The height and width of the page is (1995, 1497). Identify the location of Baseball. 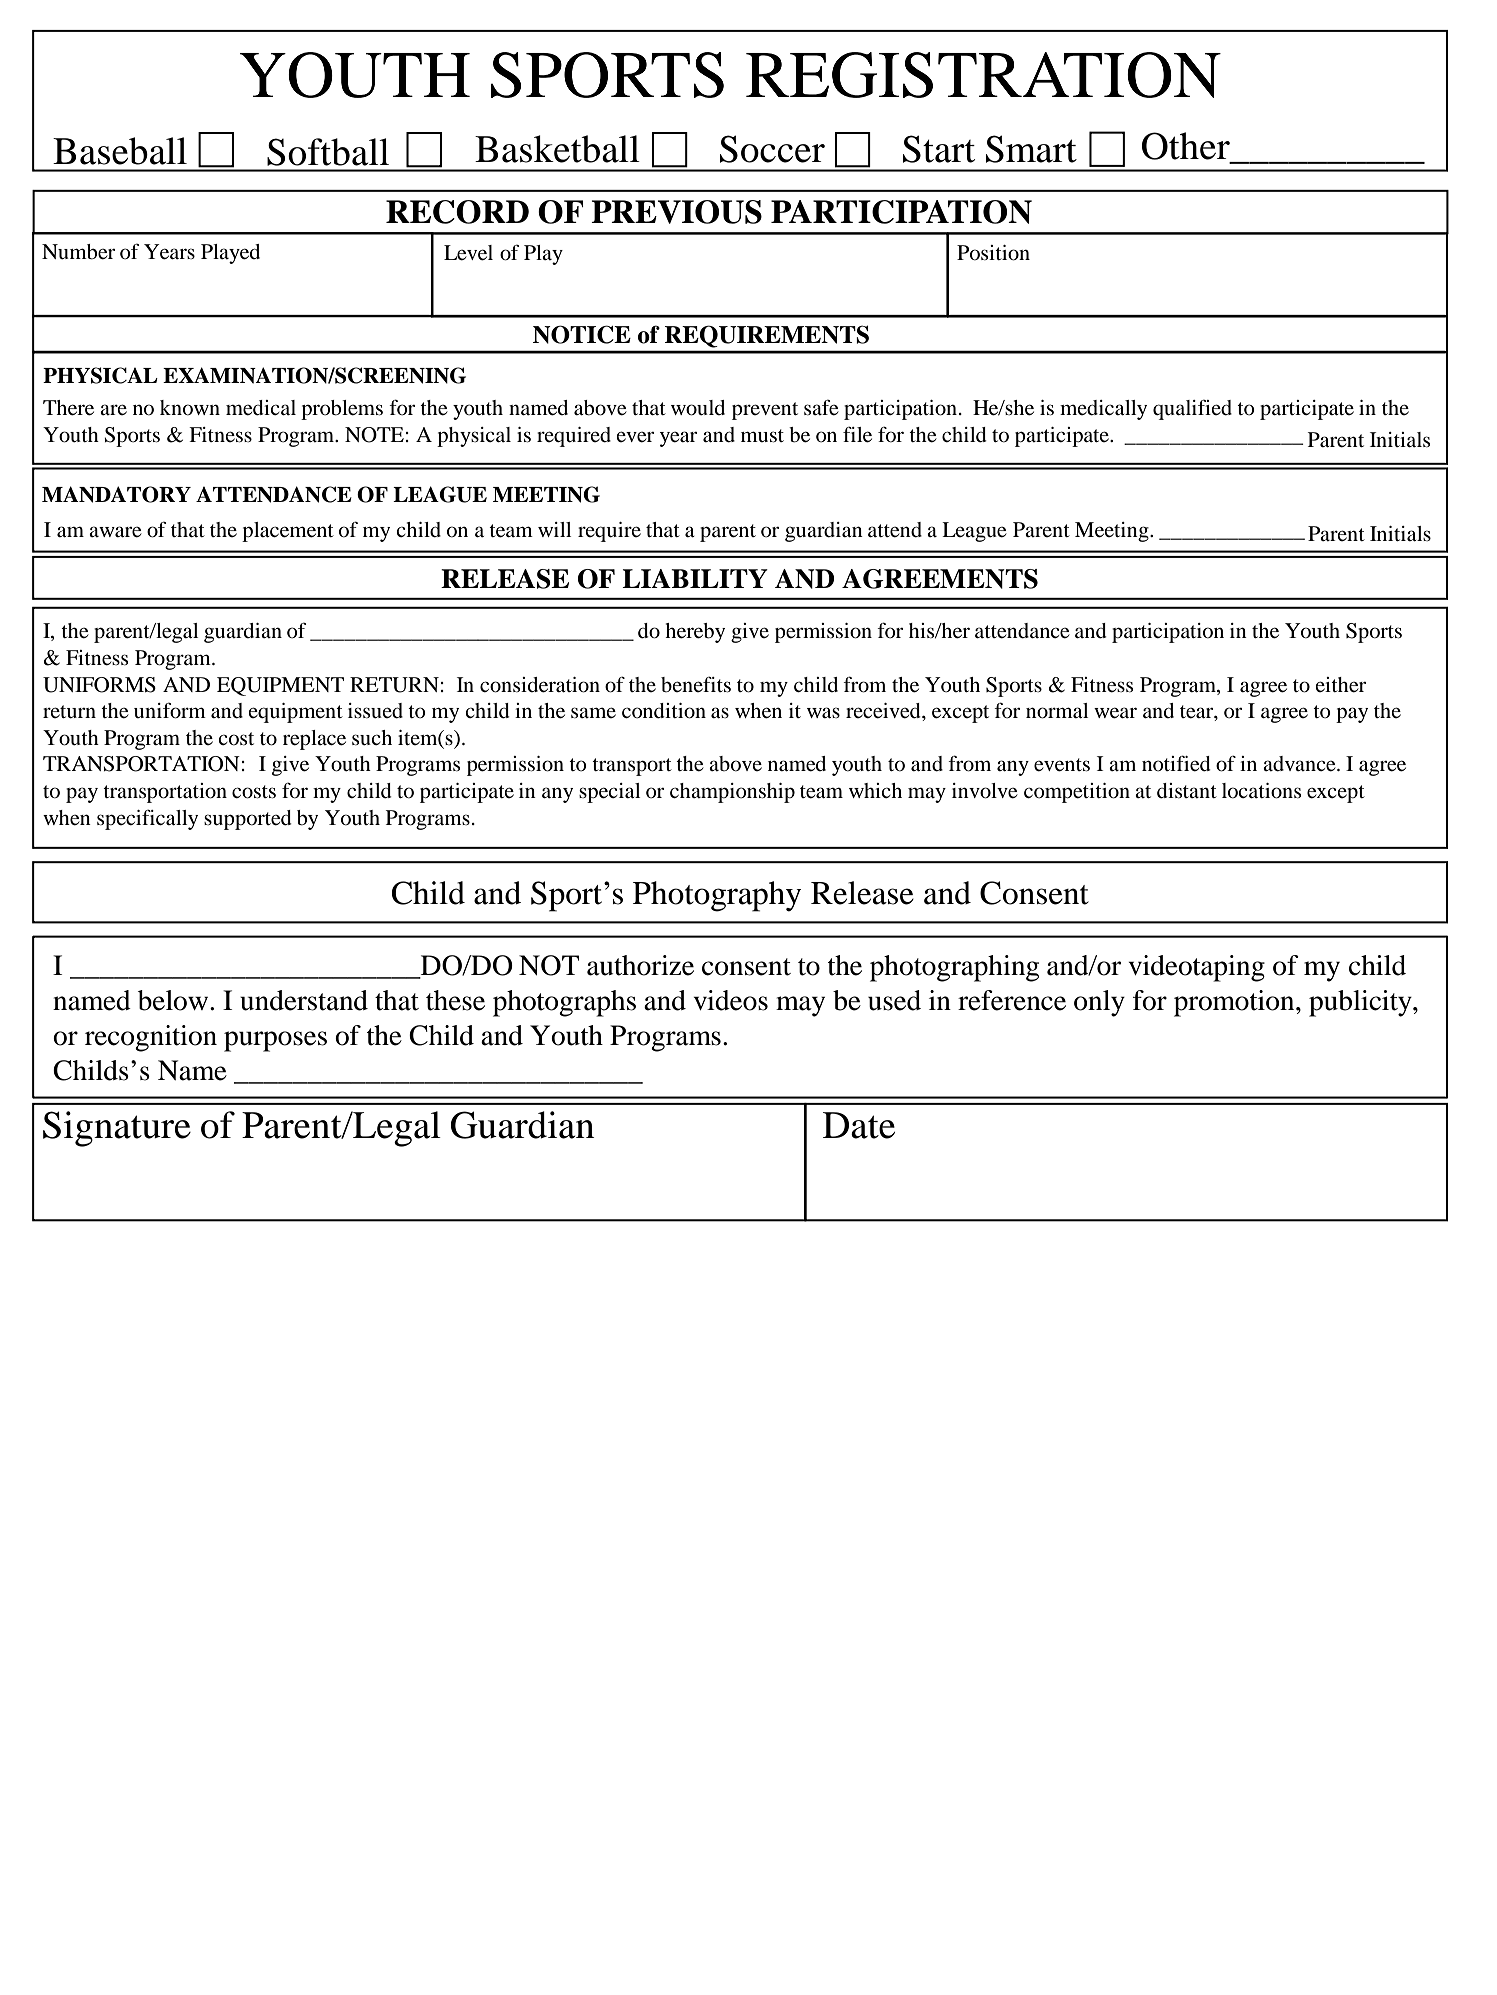
(120, 151).
